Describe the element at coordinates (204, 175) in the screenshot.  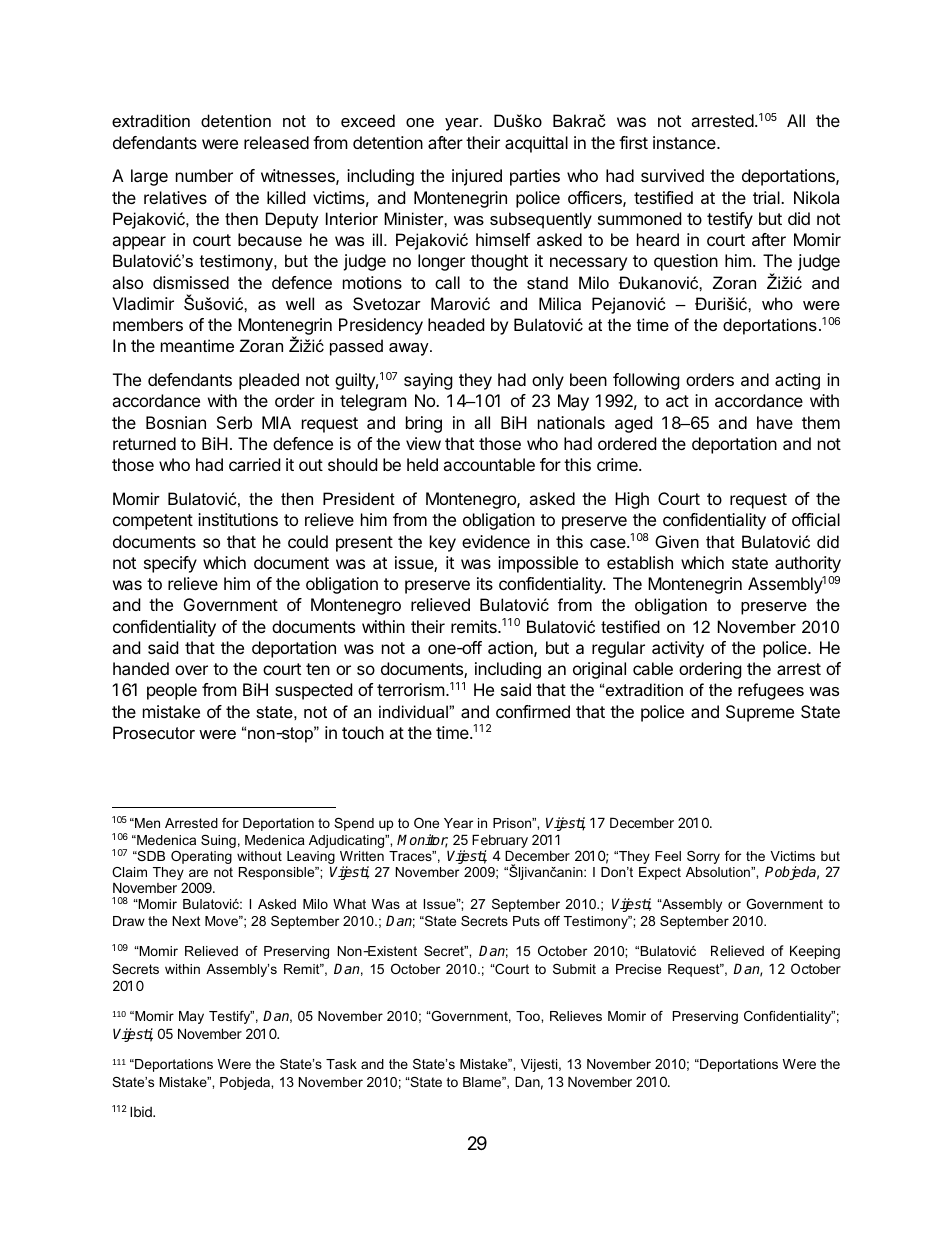
I see `number` at that location.
